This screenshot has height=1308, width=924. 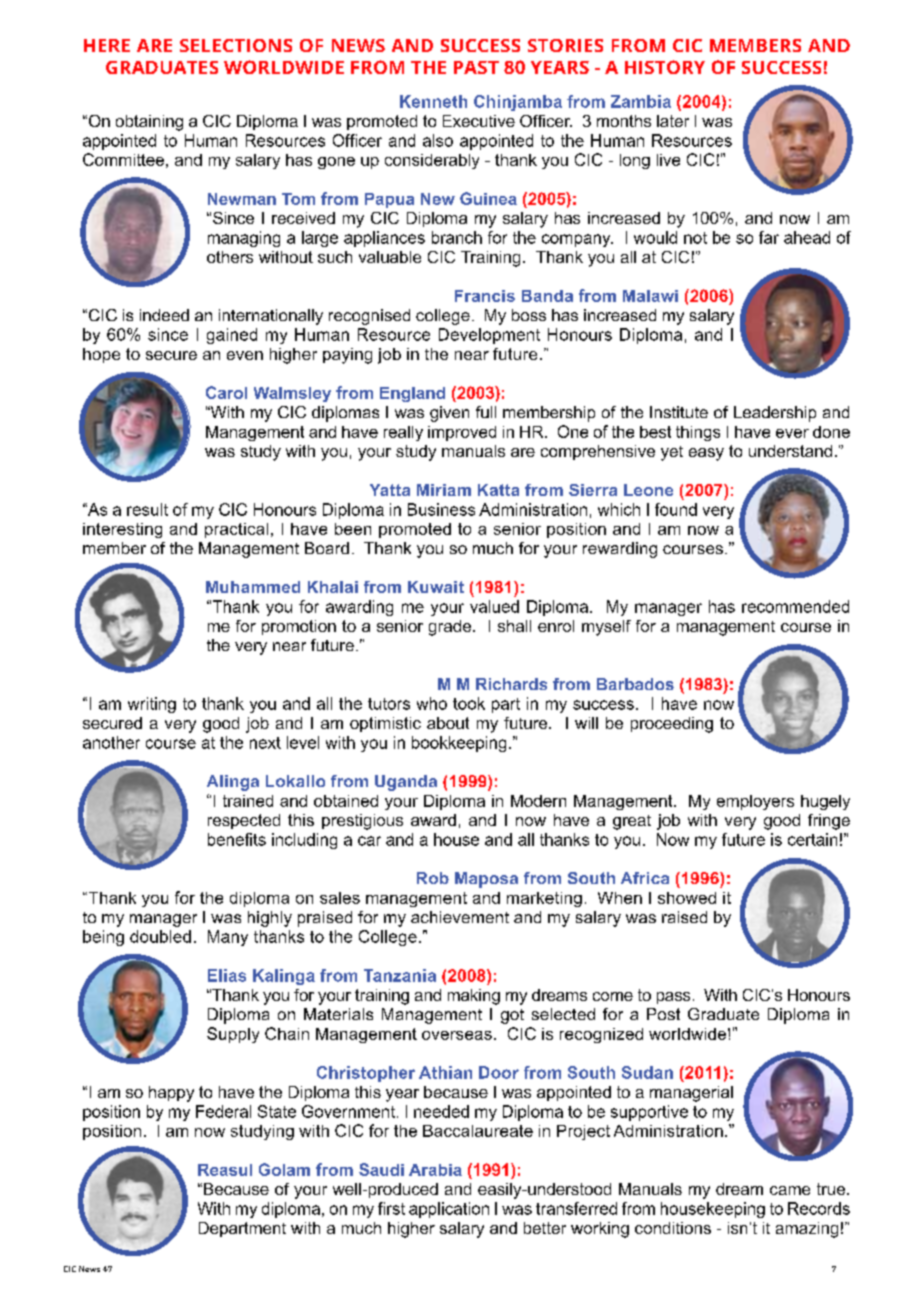 I want to click on bookkeeping, so click(x=459, y=744).
